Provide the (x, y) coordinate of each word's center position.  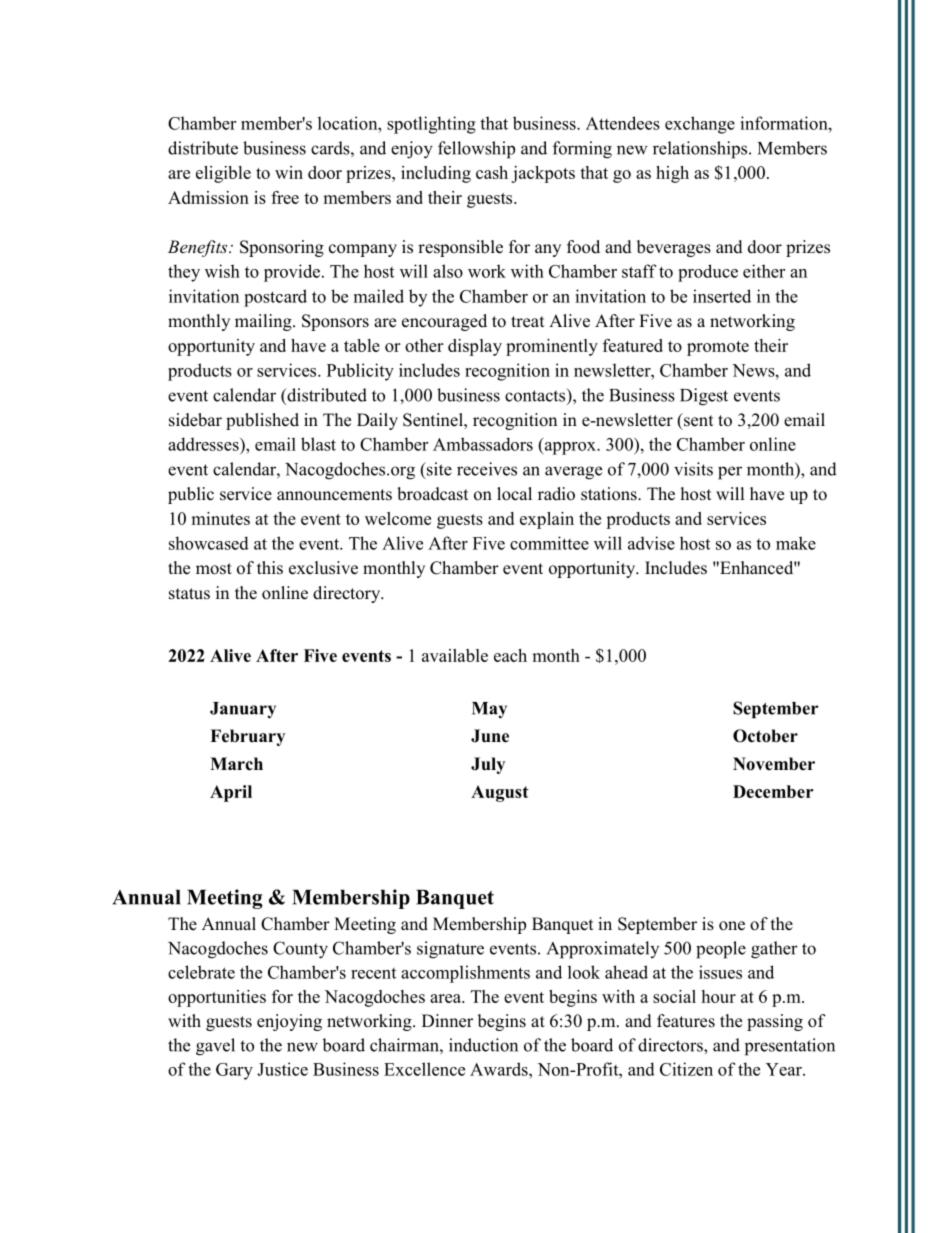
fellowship (476, 150)
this (270, 568)
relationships (701, 150)
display (475, 347)
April (231, 793)
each (510, 655)
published (262, 421)
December (773, 791)
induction (483, 1045)
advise (651, 543)
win (289, 172)
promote (718, 348)
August (500, 793)
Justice (282, 1069)
